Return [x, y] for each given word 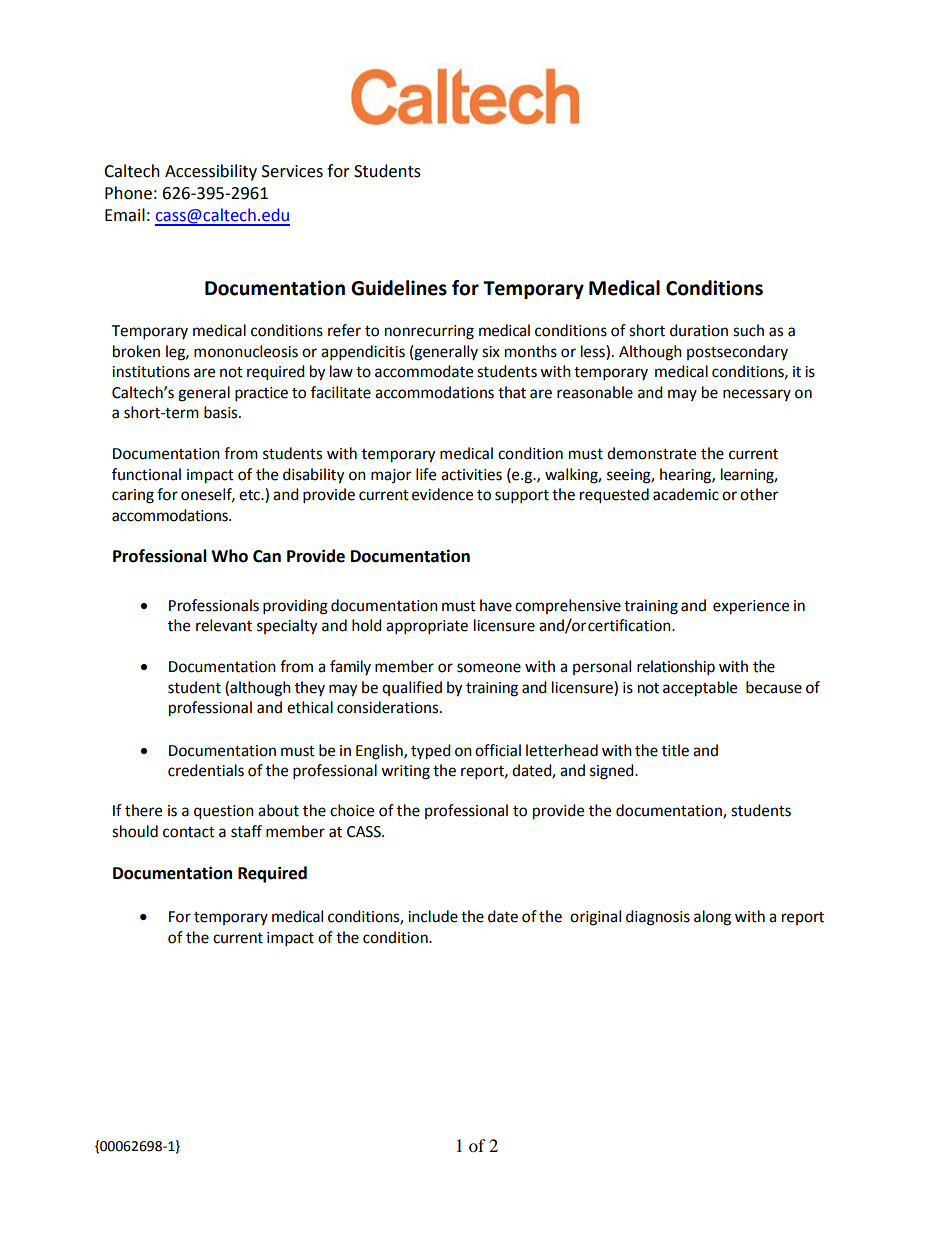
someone [489, 668]
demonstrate [651, 453]
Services [292, 171]
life [426, 474]
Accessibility [211, 172]
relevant [224, 625]
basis [222, 412]
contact [189, 832]
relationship [676, 668]
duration [699, 330]
